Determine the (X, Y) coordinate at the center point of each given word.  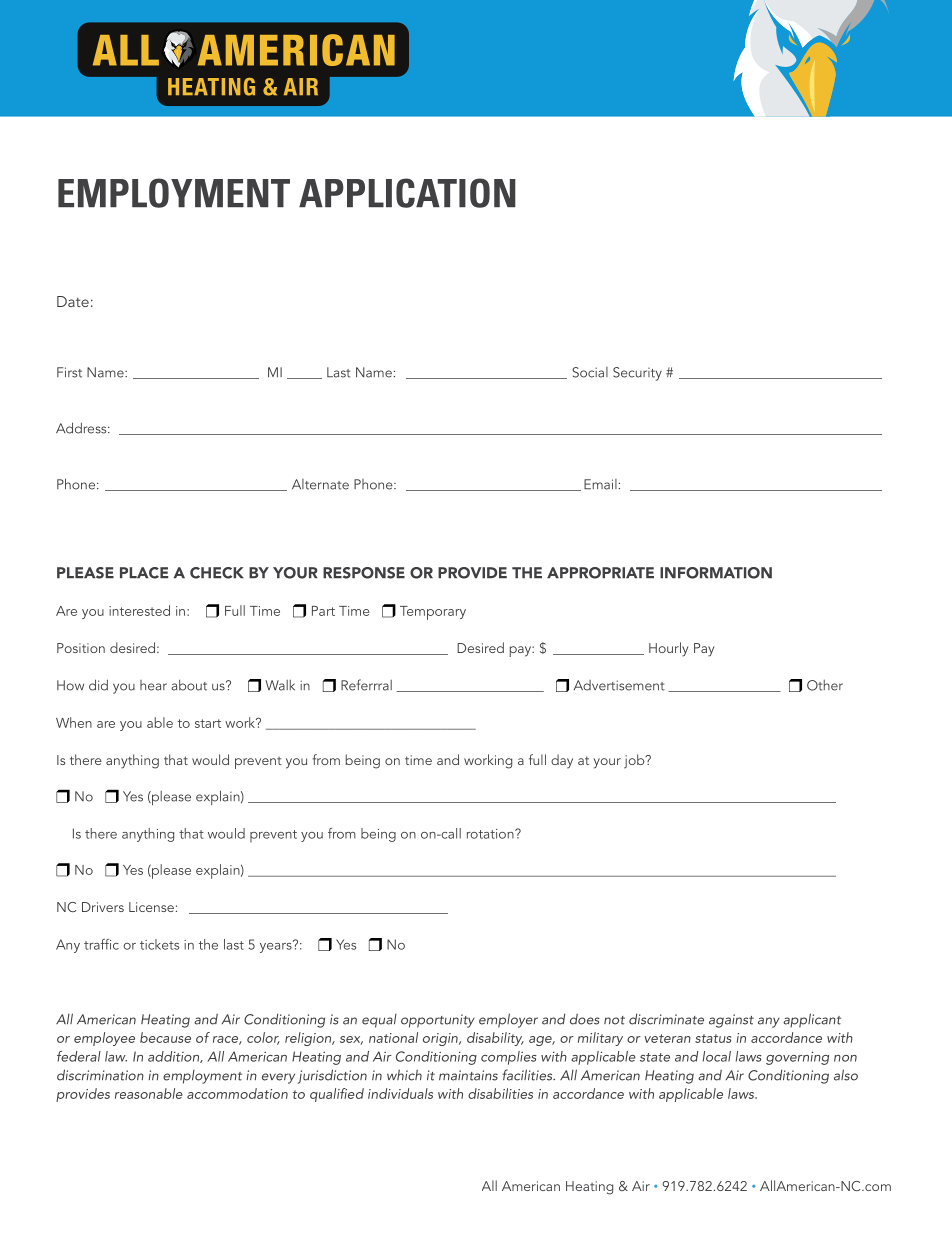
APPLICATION (407, 193)
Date (73, 301)
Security (637, 374)
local (717, 1056)
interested (139, 610)
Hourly (668, 649)
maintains (468, 1075)
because (165, 1037)
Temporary (433, 613)
